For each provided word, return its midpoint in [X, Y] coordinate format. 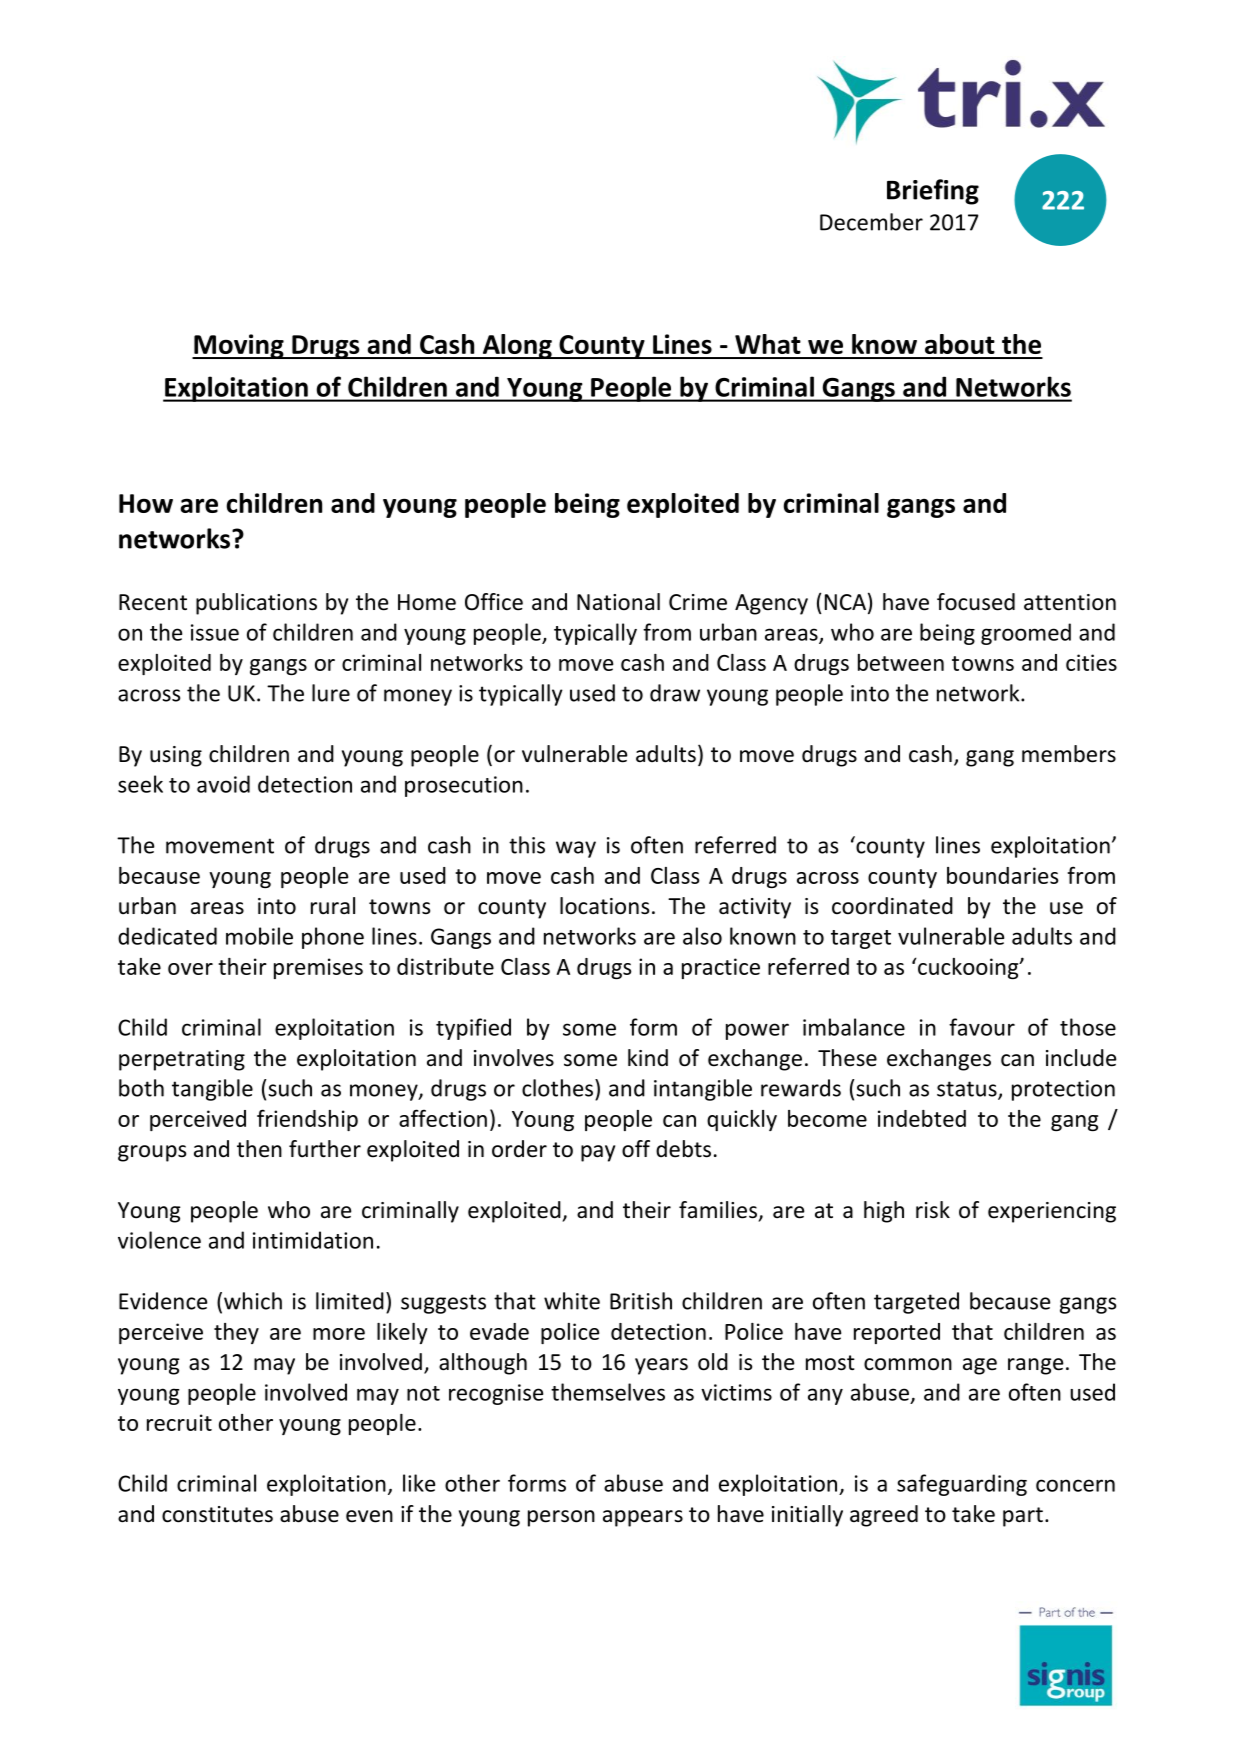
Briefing [933, 192]
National [618, 602]
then [259, 1149]
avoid [223, 784]
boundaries [1003, 875]
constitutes [217, 1514]
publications [256, 604]
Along [517, 346]
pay [598, 1153]
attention [1070, 602]
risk [933, 1210]
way [576, 849]
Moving [239, 346]
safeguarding [962, 1485]
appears [643, 1518]
